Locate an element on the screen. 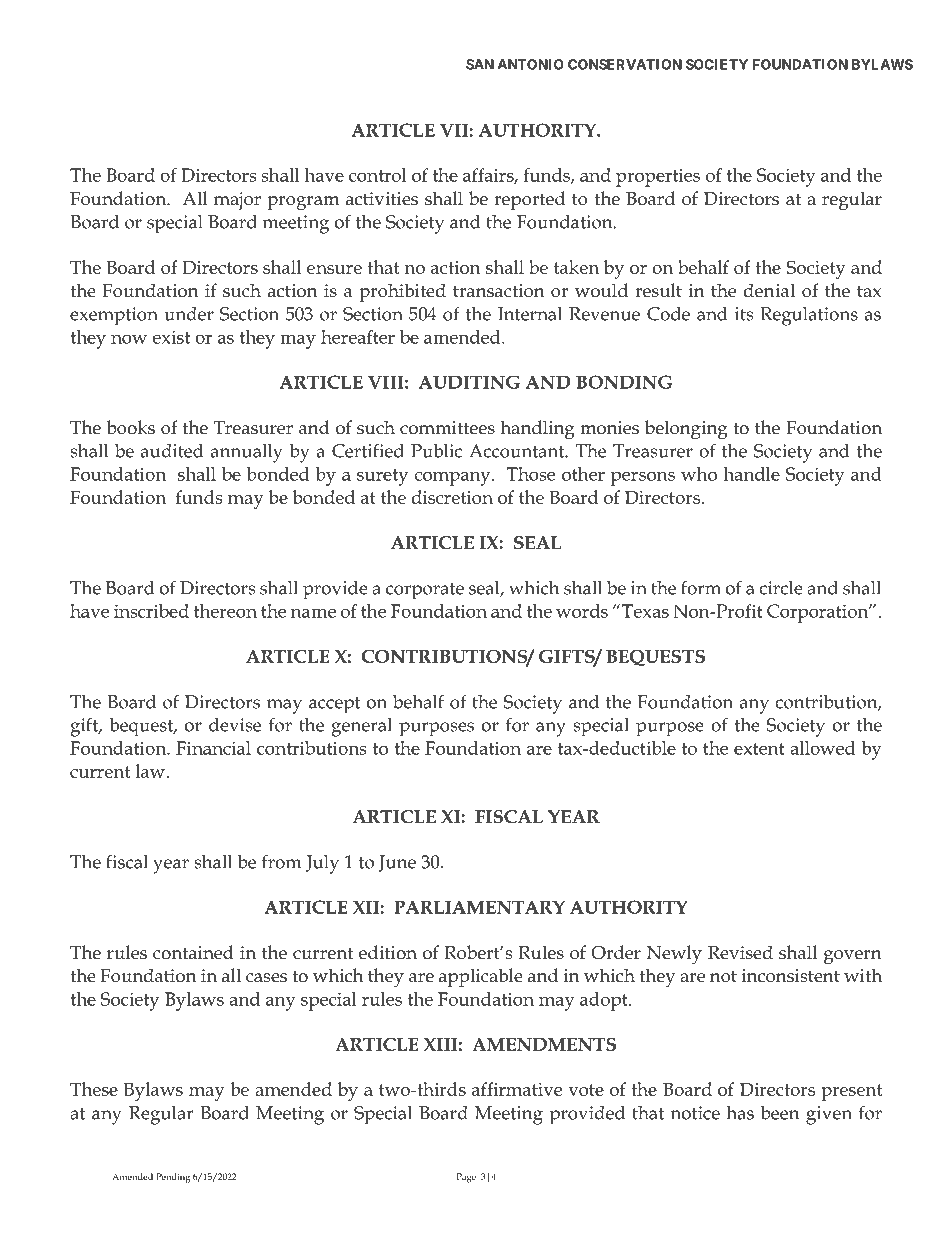  general is located at coordinates (362, 727).
